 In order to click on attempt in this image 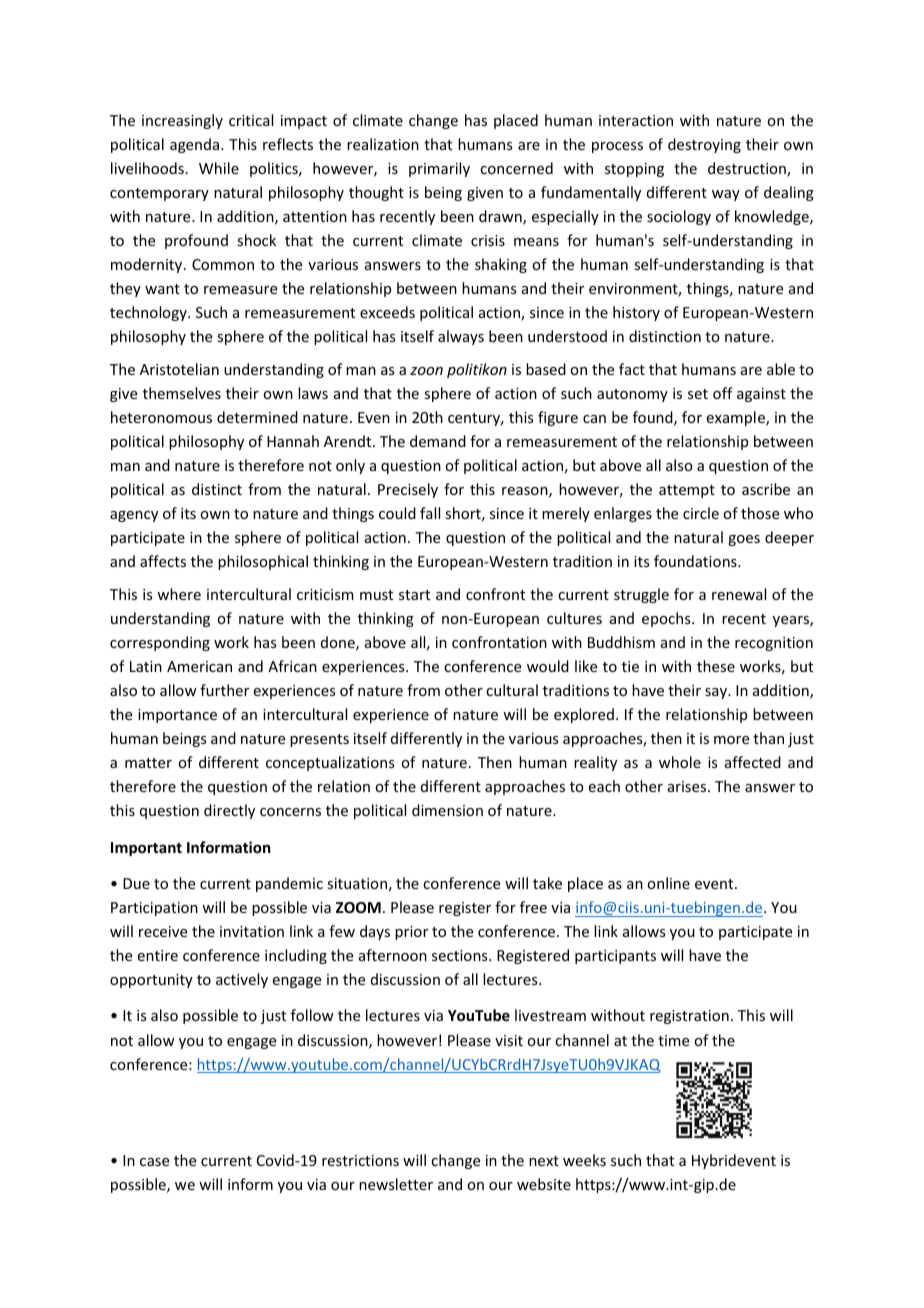, I will do `click(687, 491)`.
